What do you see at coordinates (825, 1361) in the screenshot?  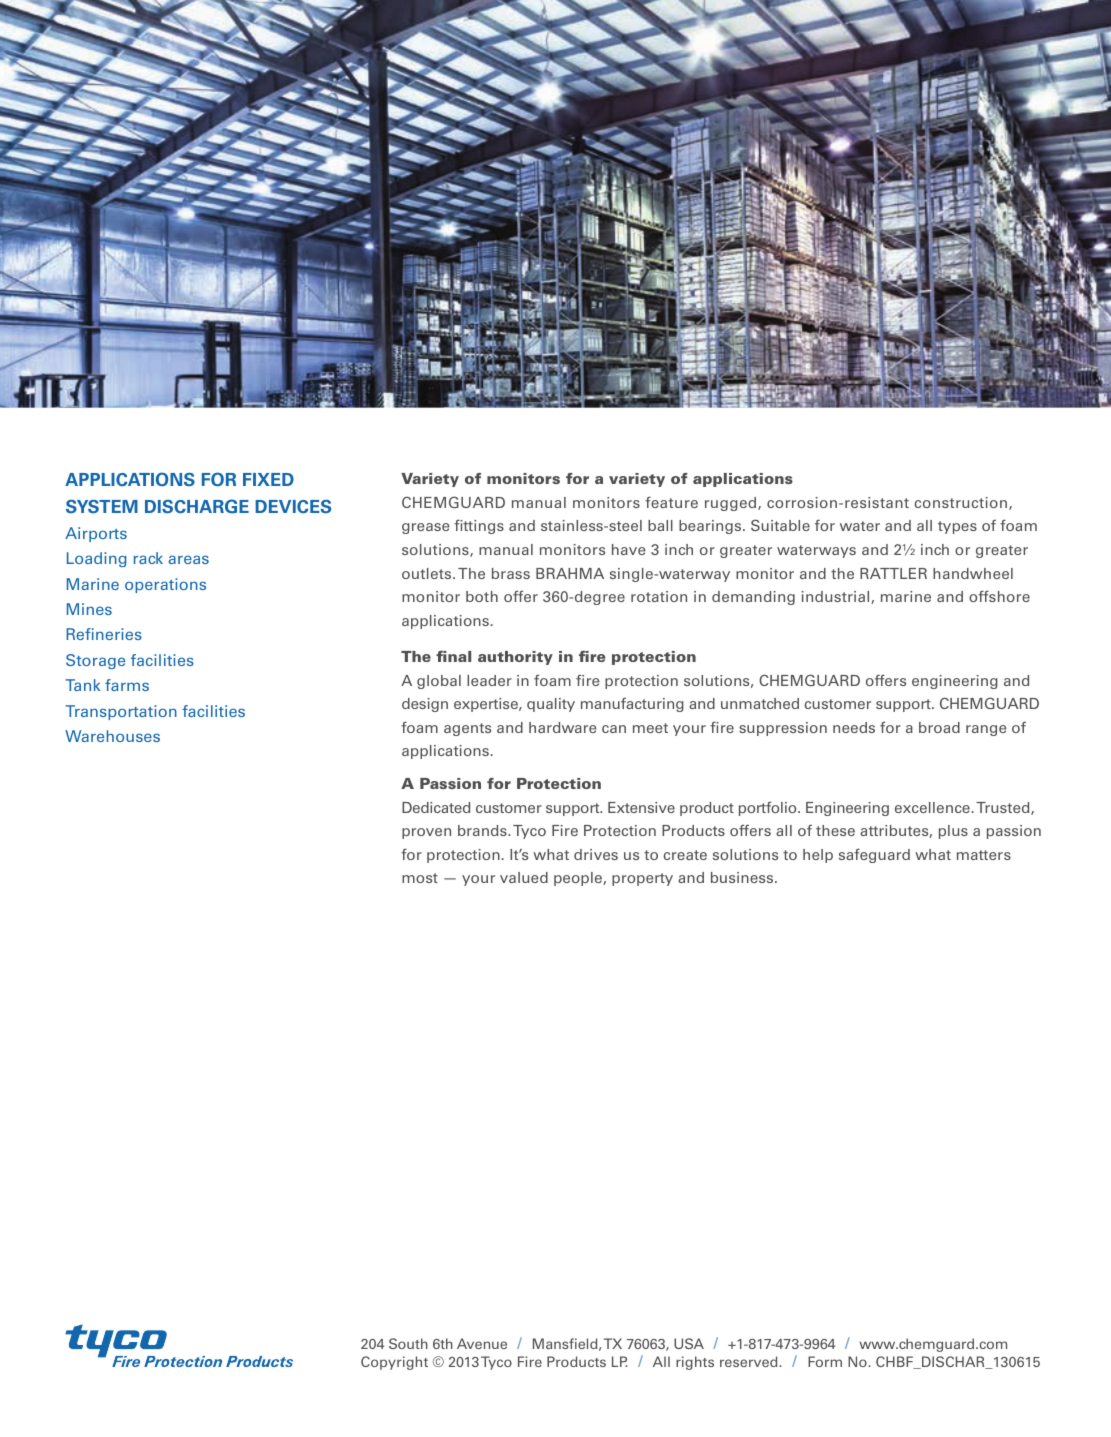 I see `Form` at bounding box center [825, 1361].
